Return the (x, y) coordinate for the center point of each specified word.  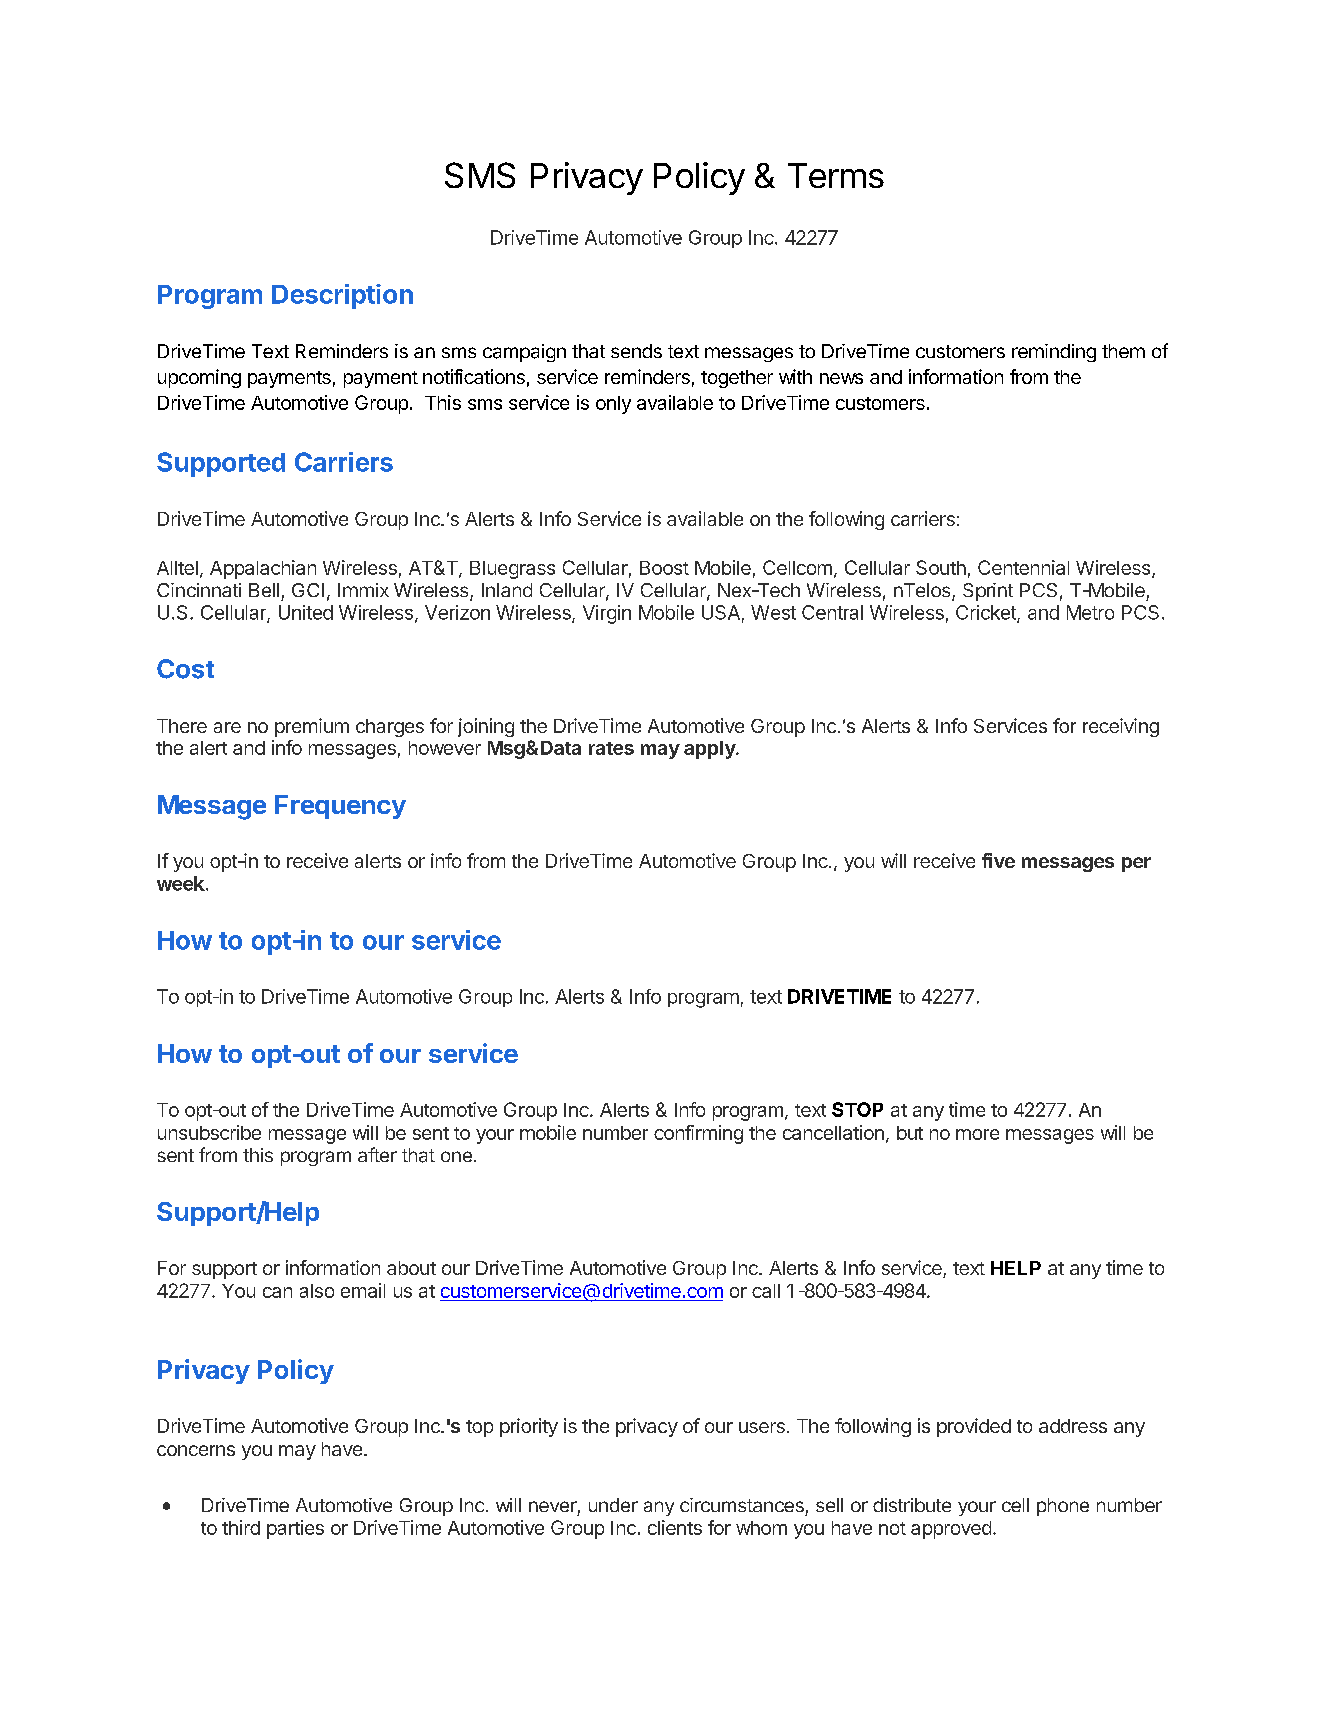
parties (295, 1529)
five (998, 860)
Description (342, 296)
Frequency (340, 807)
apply (710, 750)
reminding (1054, 353)
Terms (836, 175)
